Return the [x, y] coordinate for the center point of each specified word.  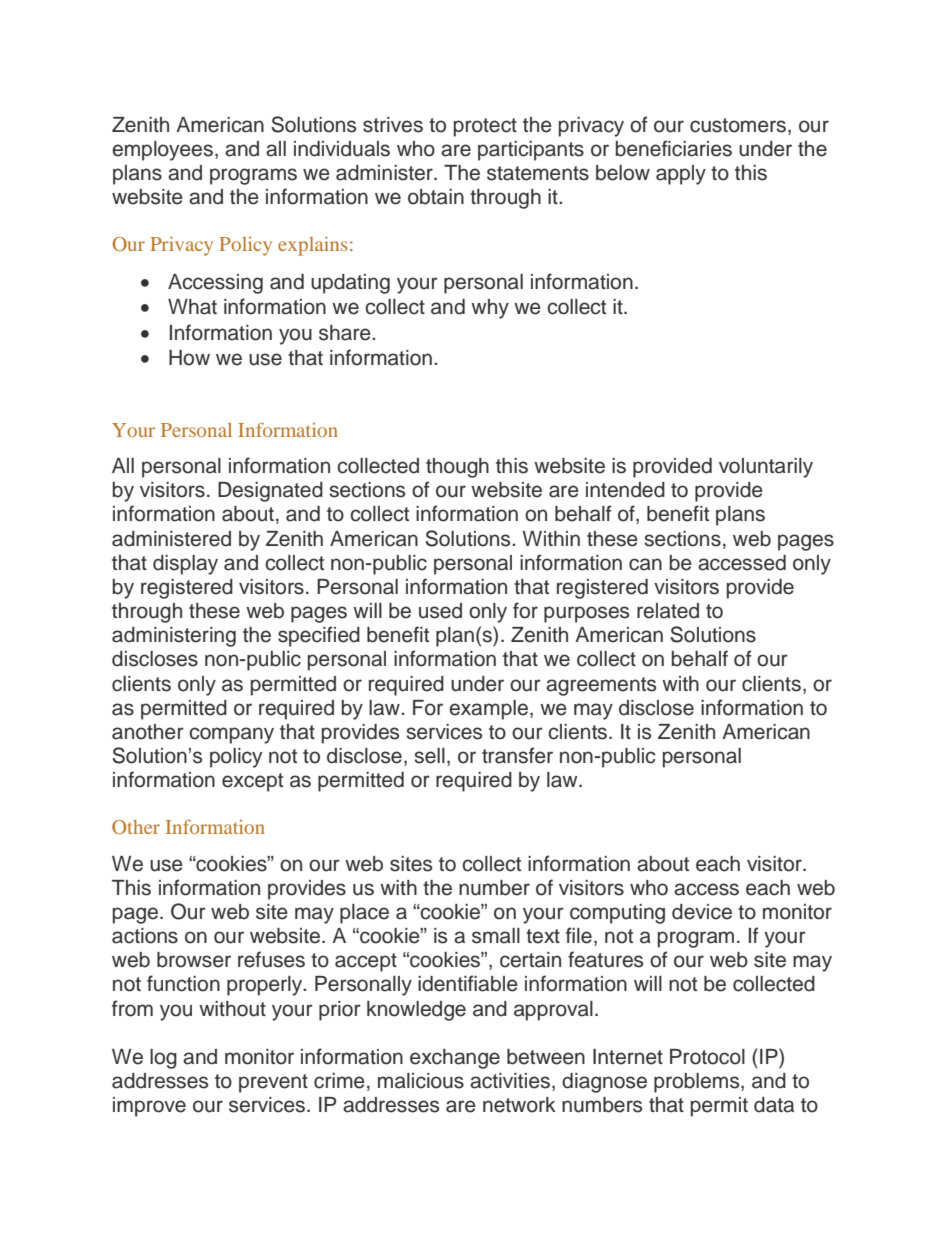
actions [145, 936]
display [185, 565]
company [231, 735]
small [496, 936]
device [702, 912]
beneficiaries [674, 148]
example [488, 710]
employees [162, 151]
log [163, 1059]
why [490, 309]
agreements [601, 686]
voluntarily [766, 468]
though [457, 468]
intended [625, 490]
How [189, 358]
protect [485, 127]
